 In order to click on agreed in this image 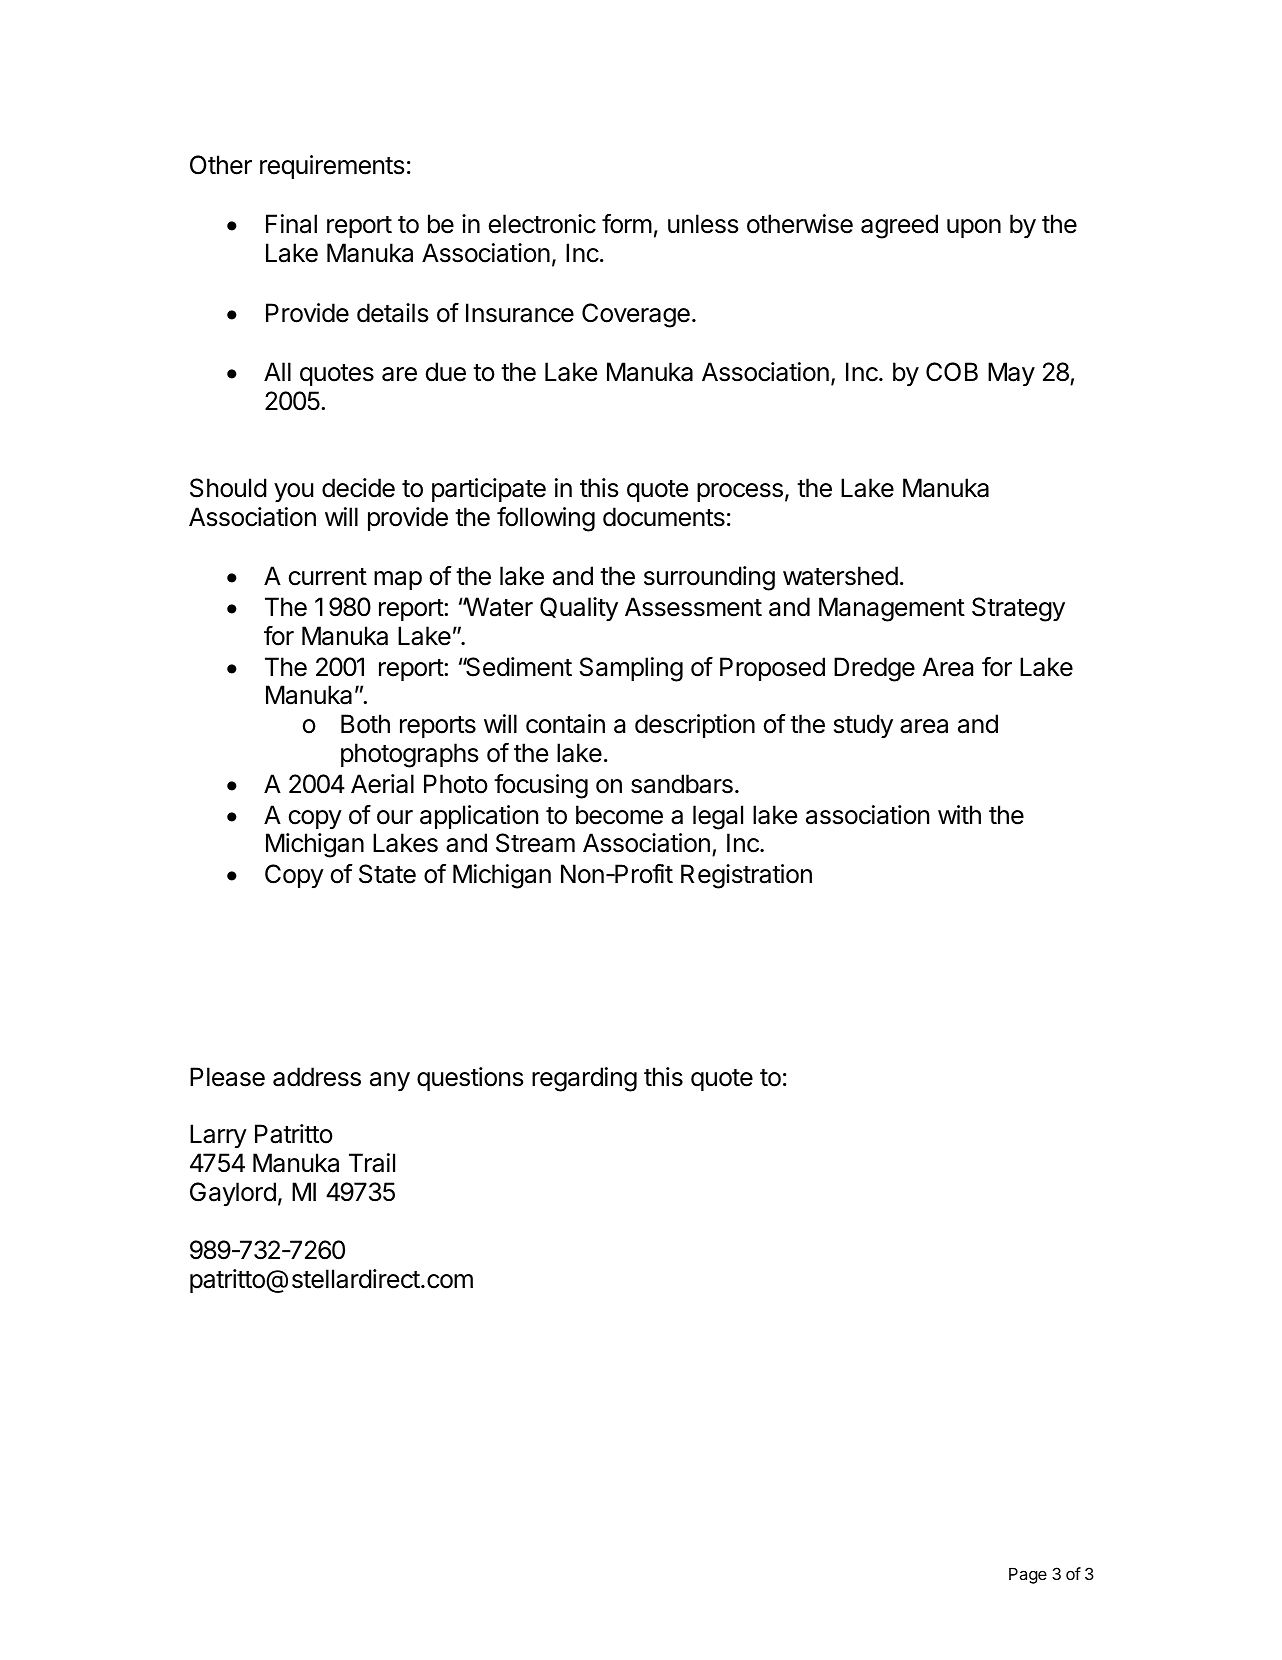, I will do `click(899, 226)`.
